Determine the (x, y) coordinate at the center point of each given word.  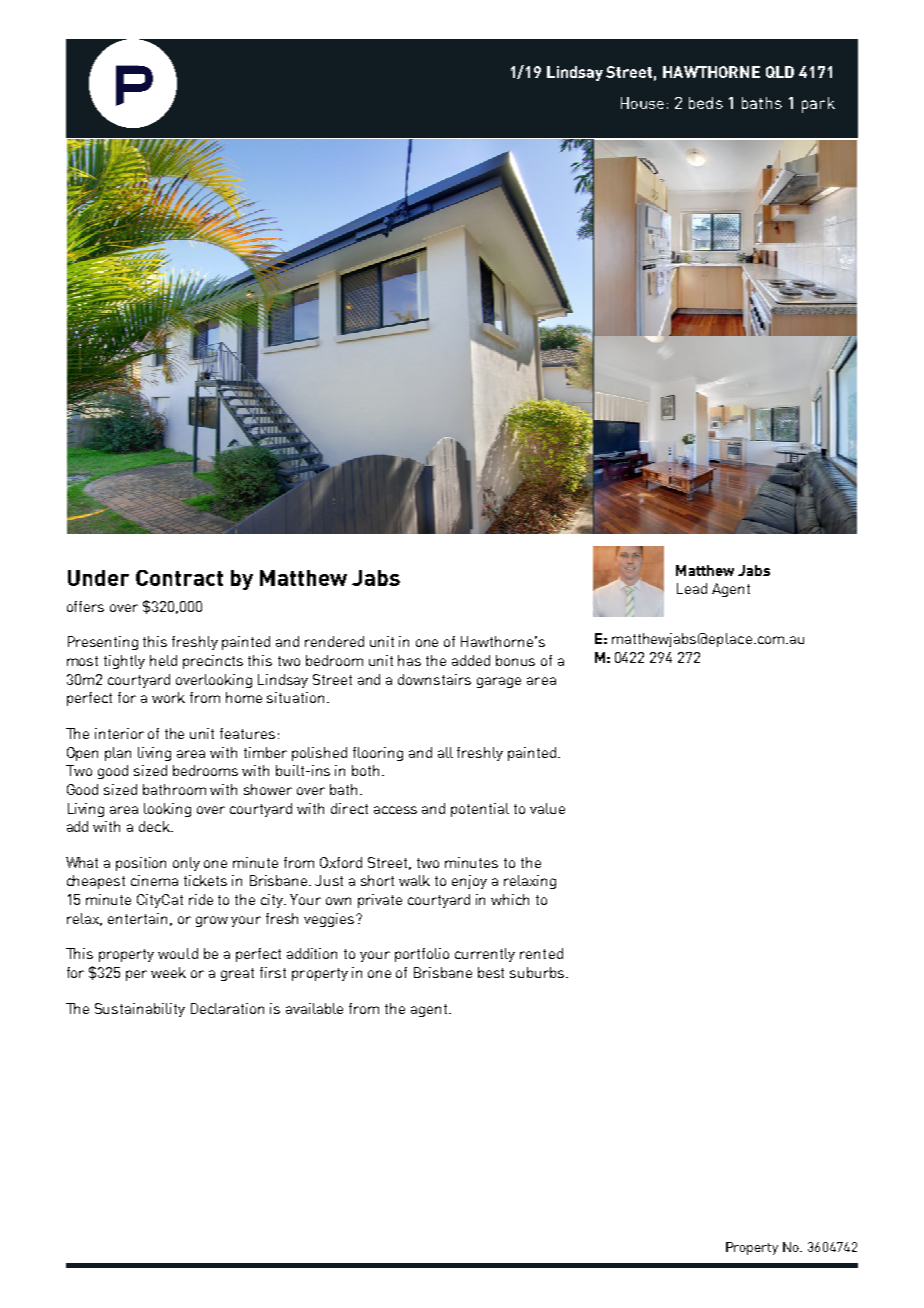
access (395, 810)
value (547, 808)
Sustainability (140, 1010)
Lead (692, 588)
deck (155, 826)
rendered (334, 641)
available (314, 1008)
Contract (179, 578)
